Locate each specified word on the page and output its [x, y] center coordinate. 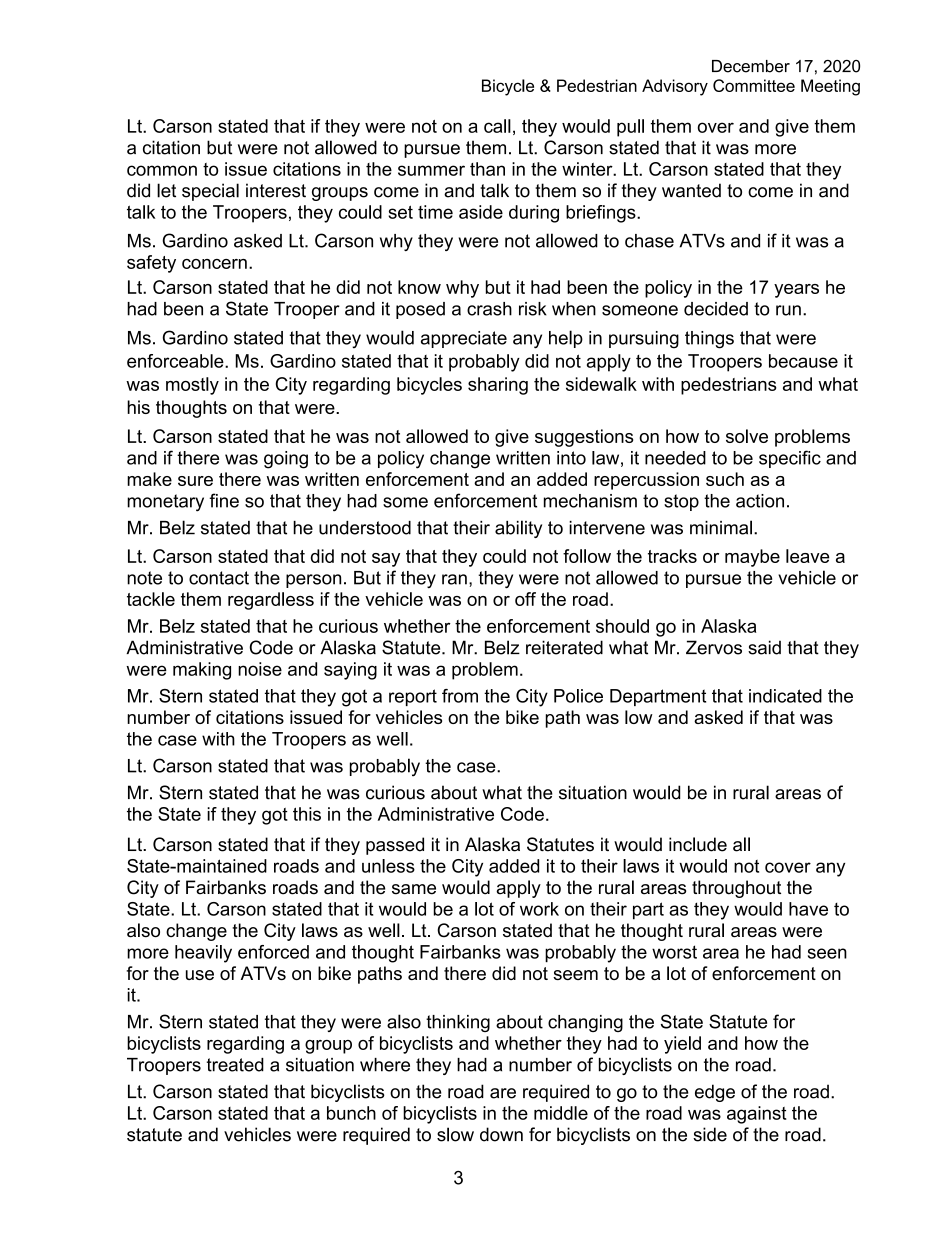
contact [219, 578]
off [525, 599]
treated [235, 1065]
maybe [752, 558]
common [162, 170]
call [497, 126]
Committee [754, 85]
